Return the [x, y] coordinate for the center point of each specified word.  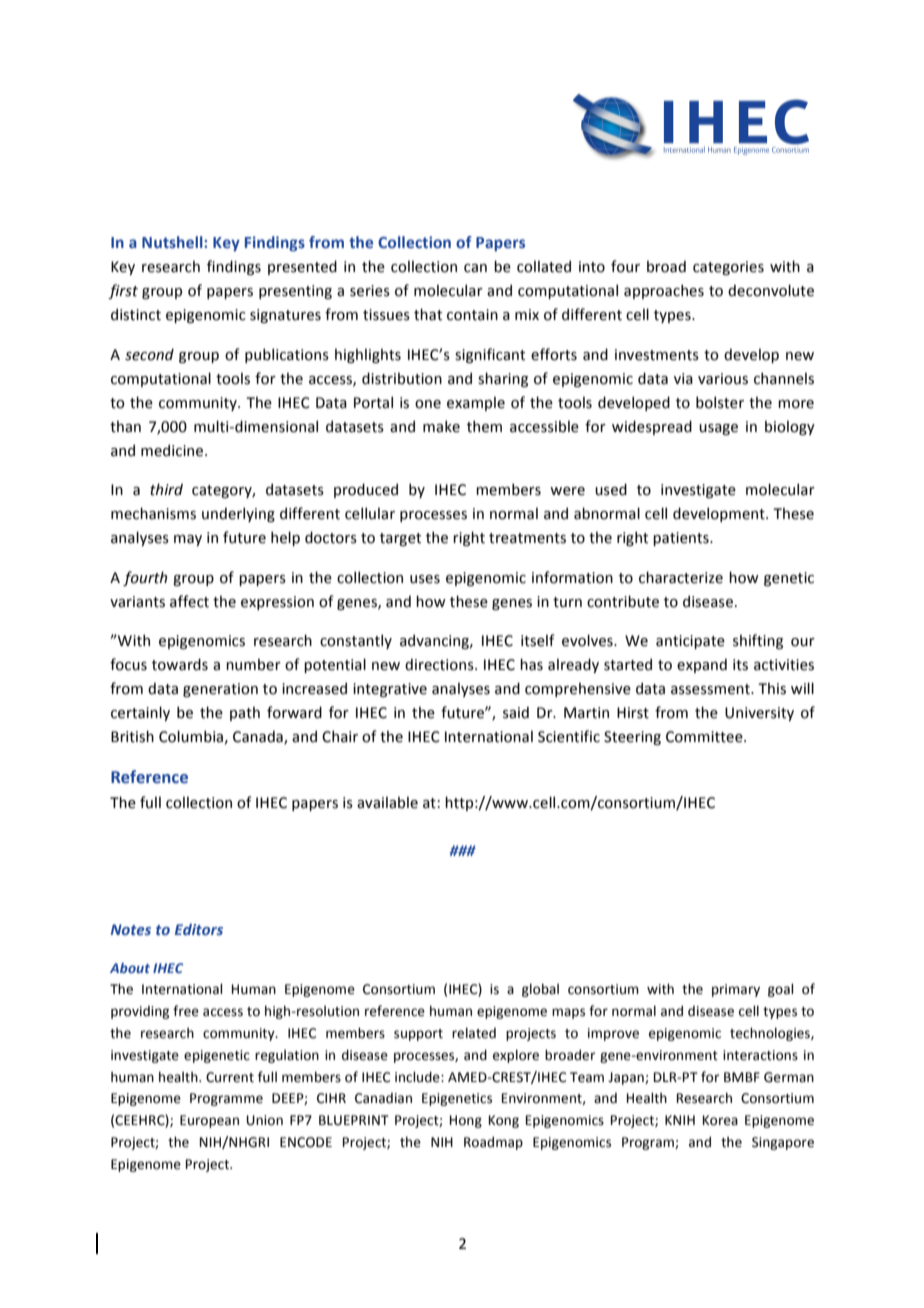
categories [728, 268]
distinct [136, 314]
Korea [720, 1120]
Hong [466, 1121]
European [209, 1121]
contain [472, 315]
